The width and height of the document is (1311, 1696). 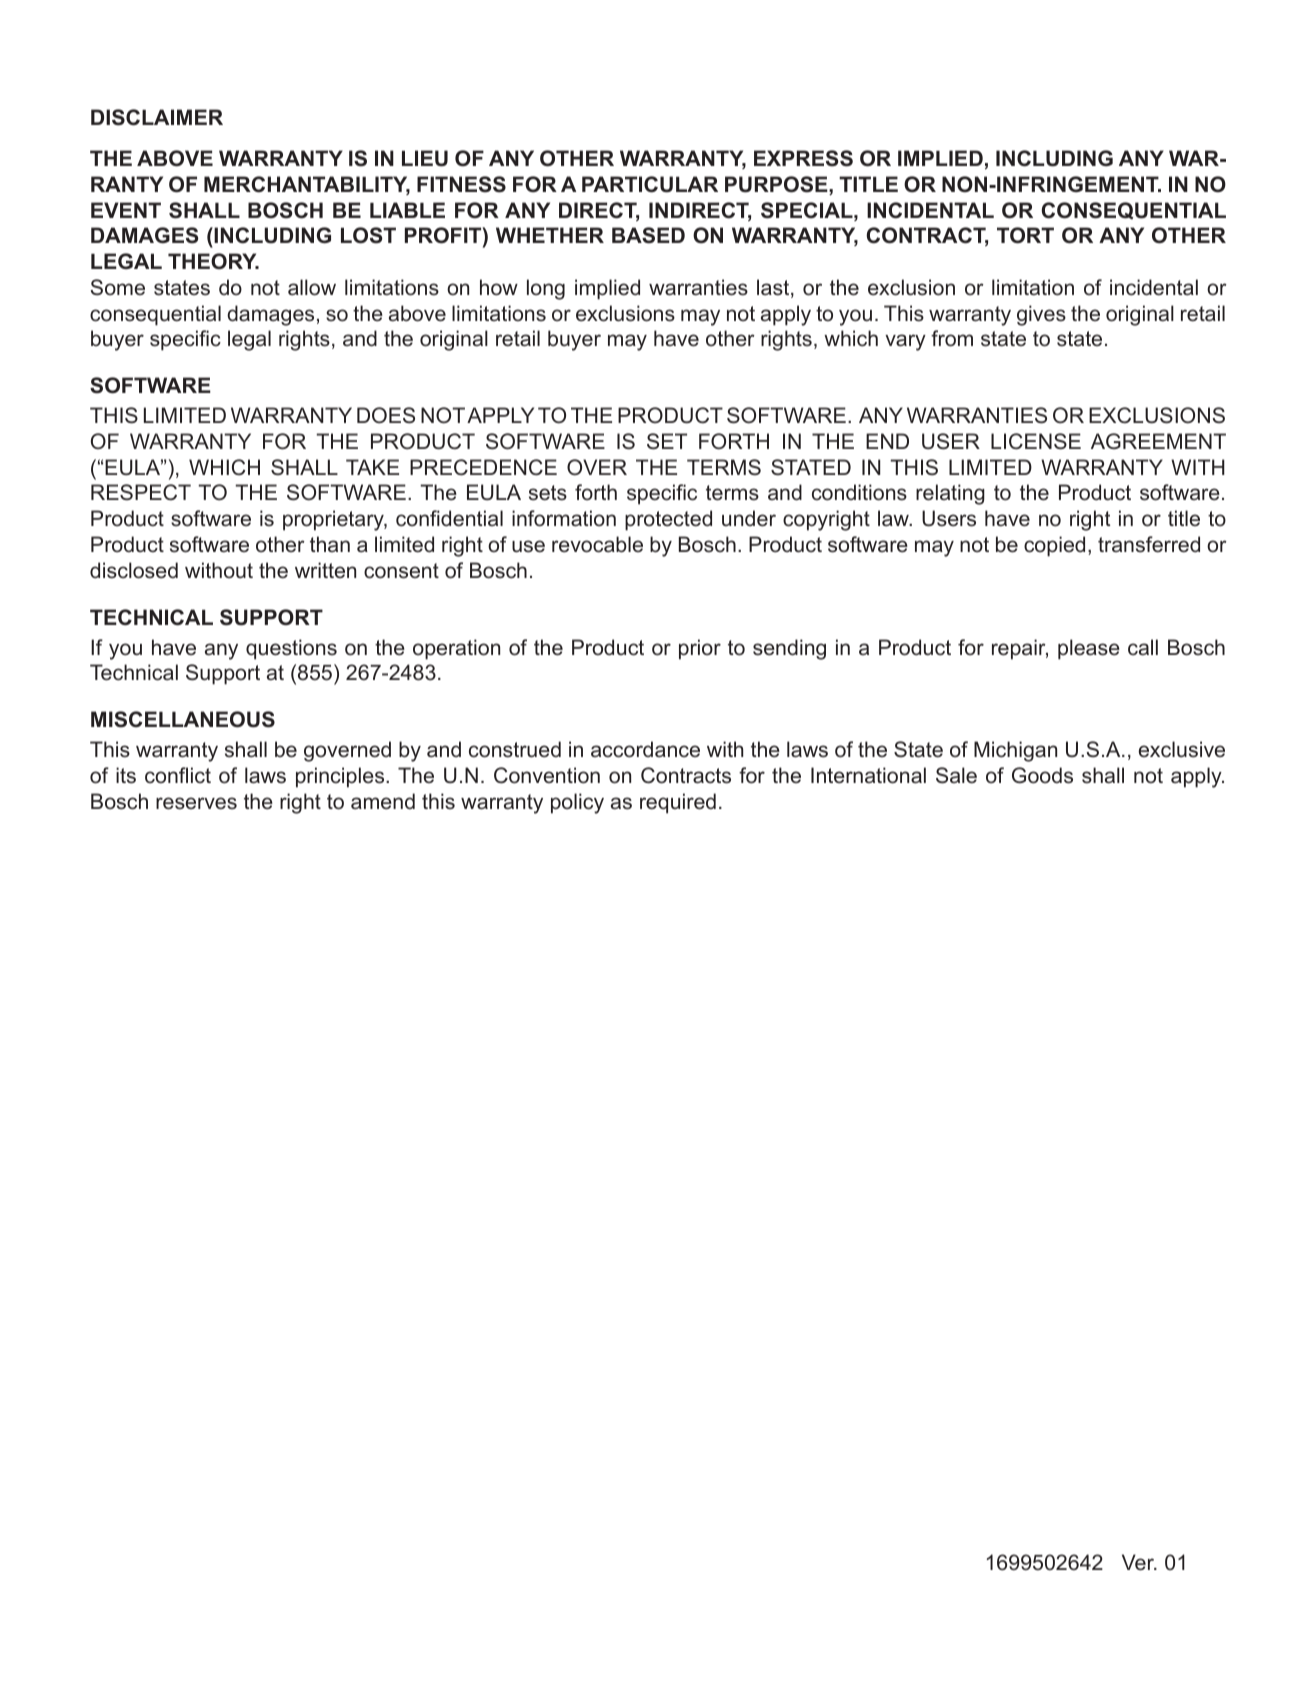 I want to click on Goods, so click(x=1042, y=775).
